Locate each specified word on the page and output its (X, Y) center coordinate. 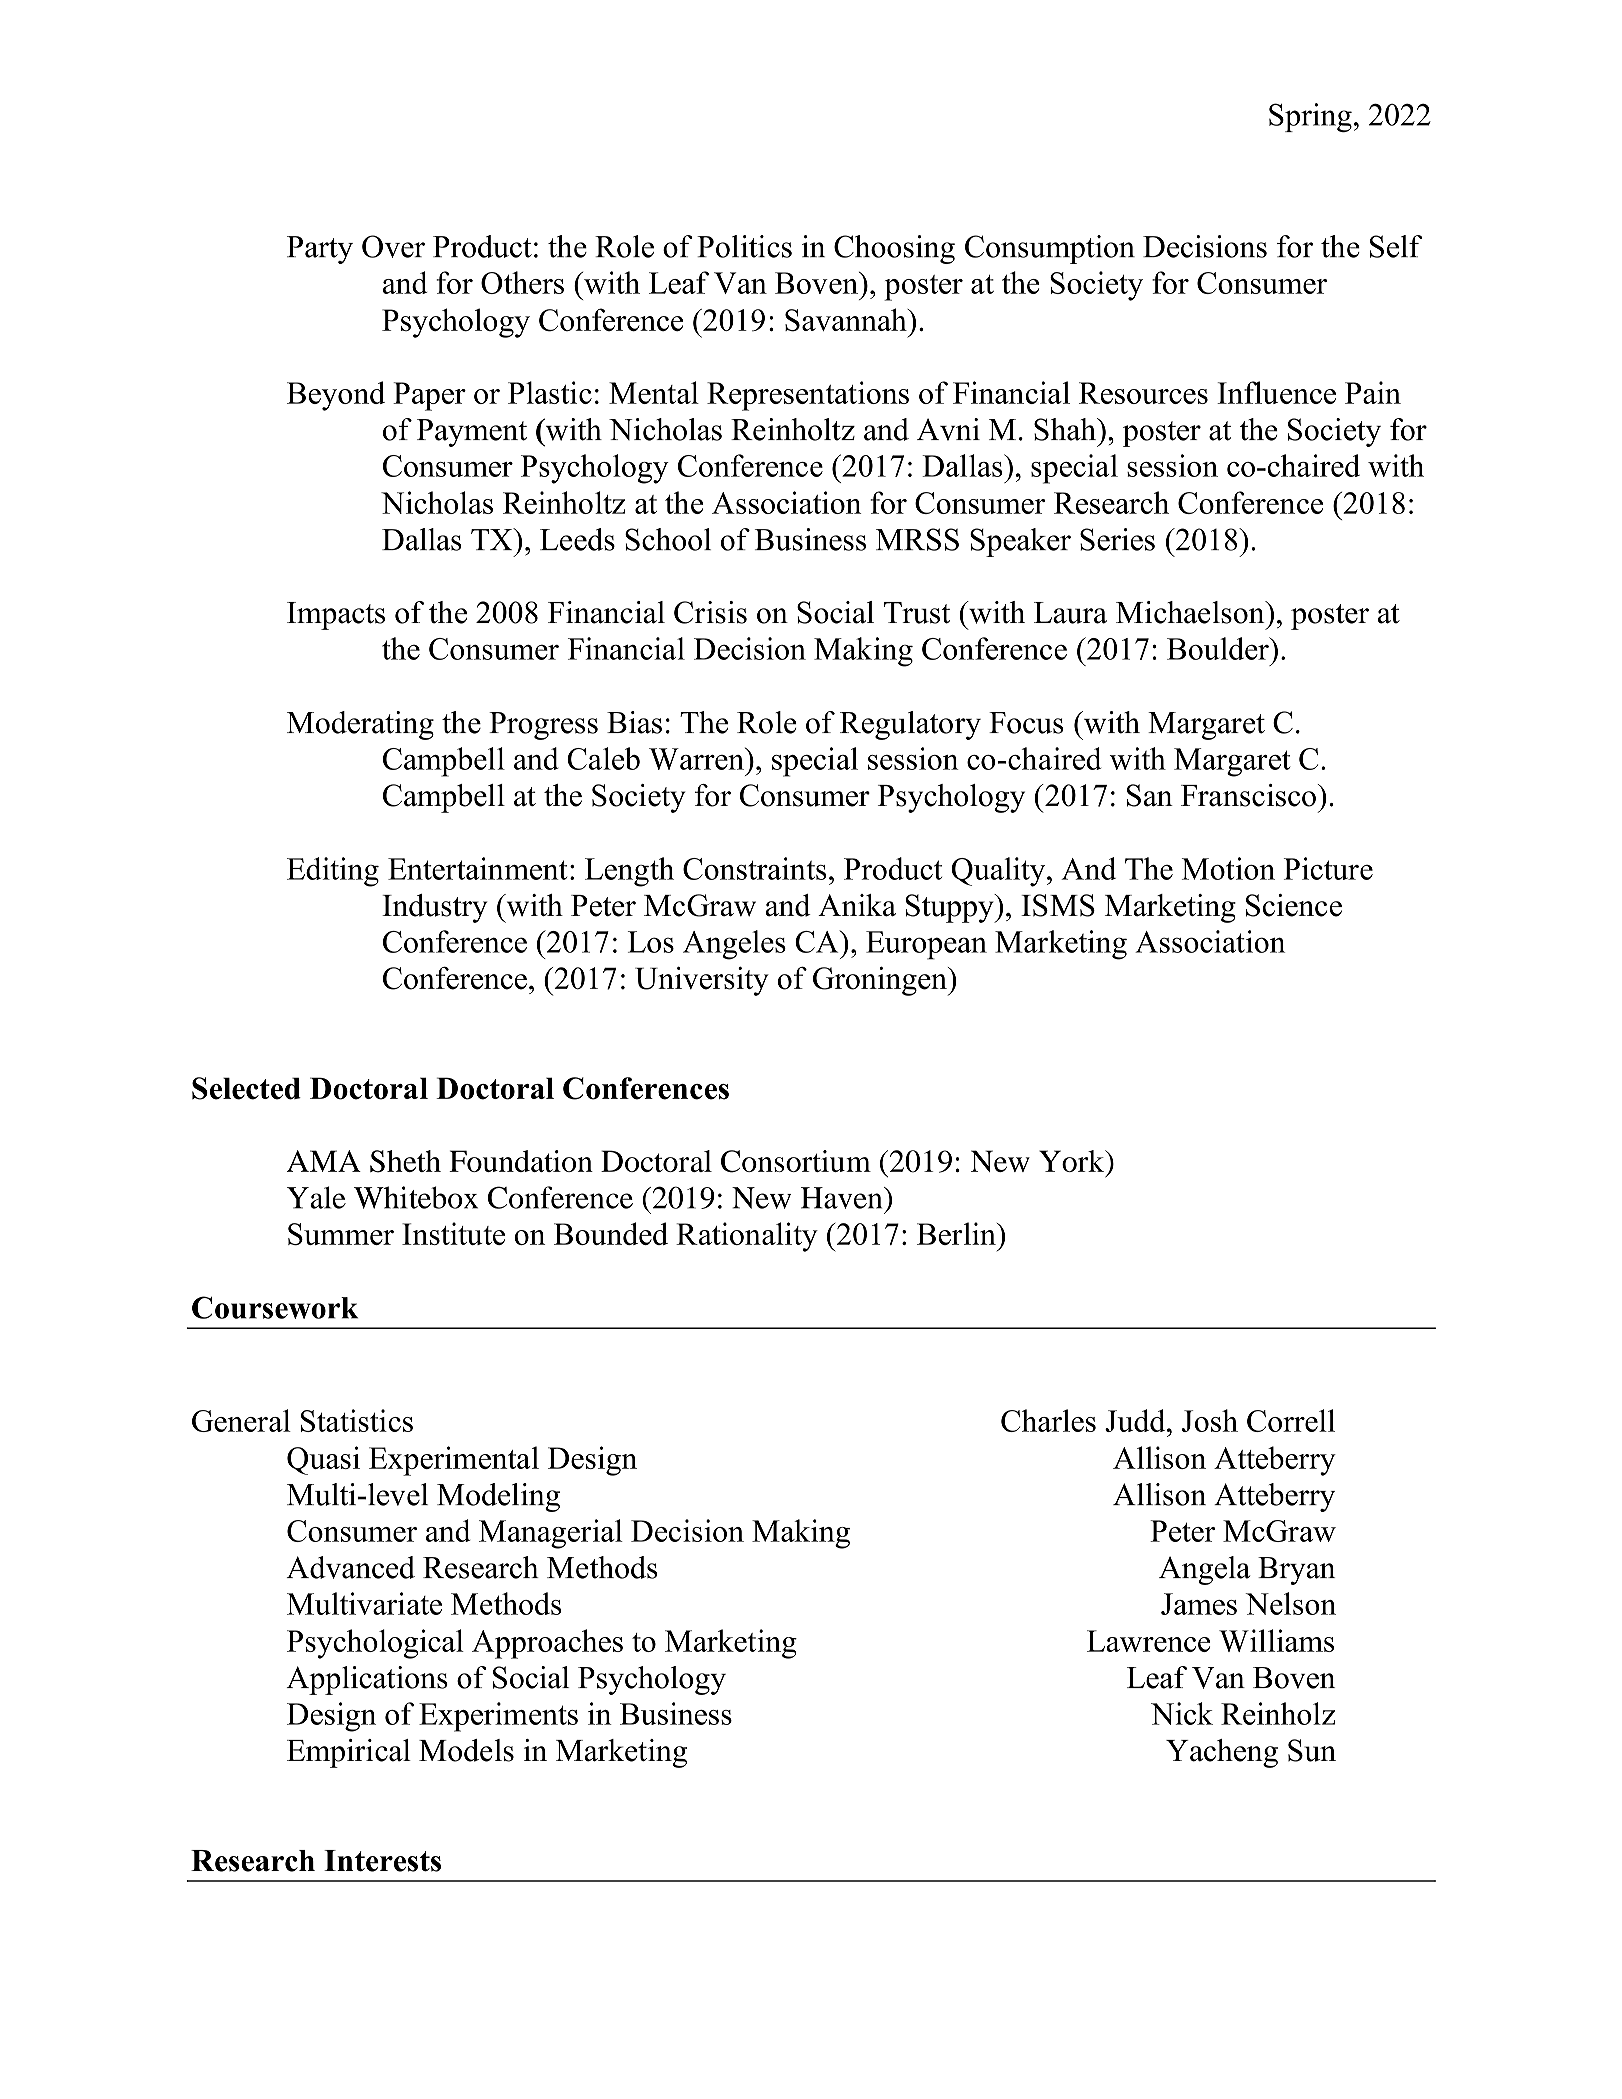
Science (1294, 905)
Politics (744, 246)
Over (393, 246)
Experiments (498, 1717)
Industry (434, 908)
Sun (1312, 1750)
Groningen (881, 981)
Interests (382, 1861)
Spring (1310, 117)
